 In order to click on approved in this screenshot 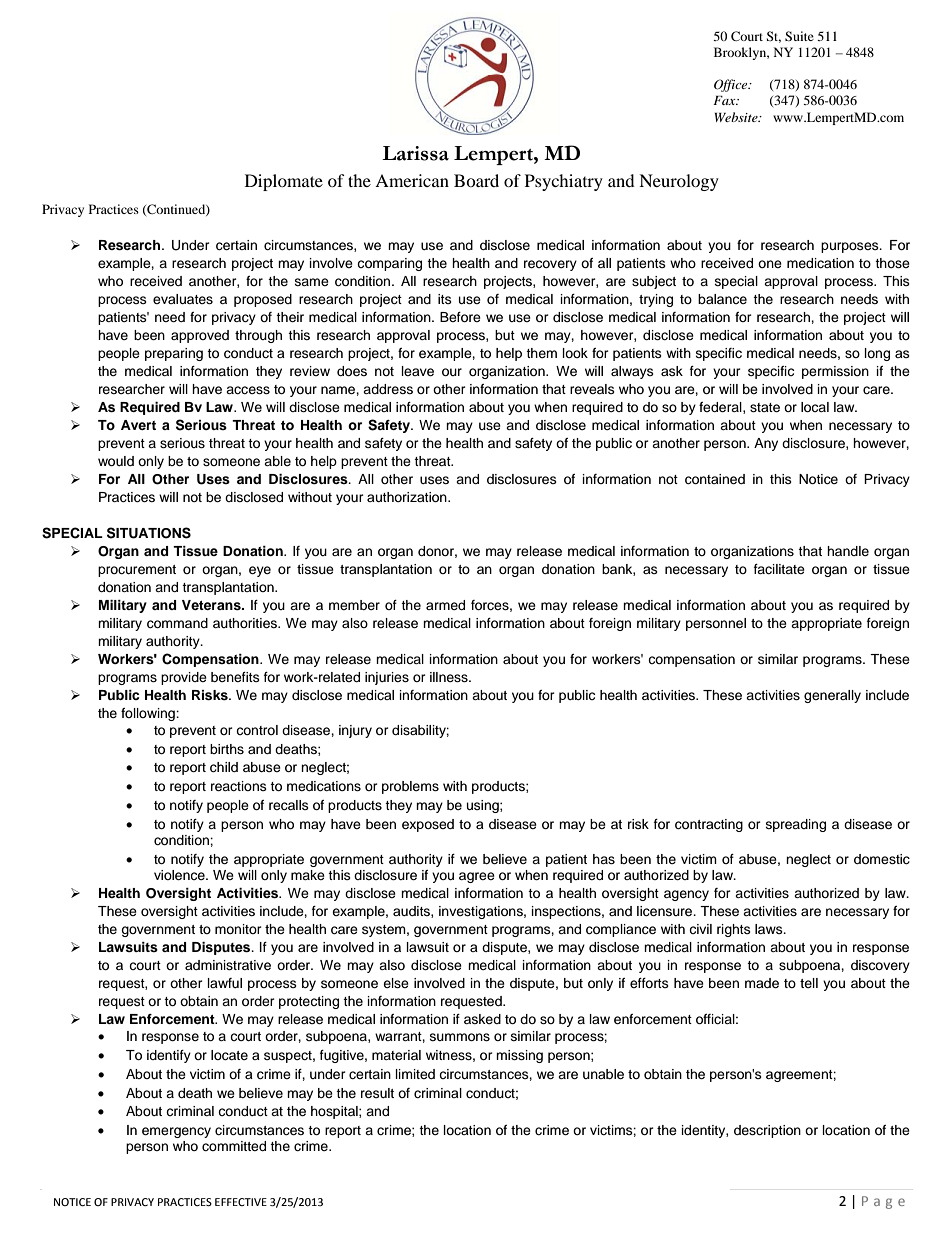, I will do `click(200, 336)`.
